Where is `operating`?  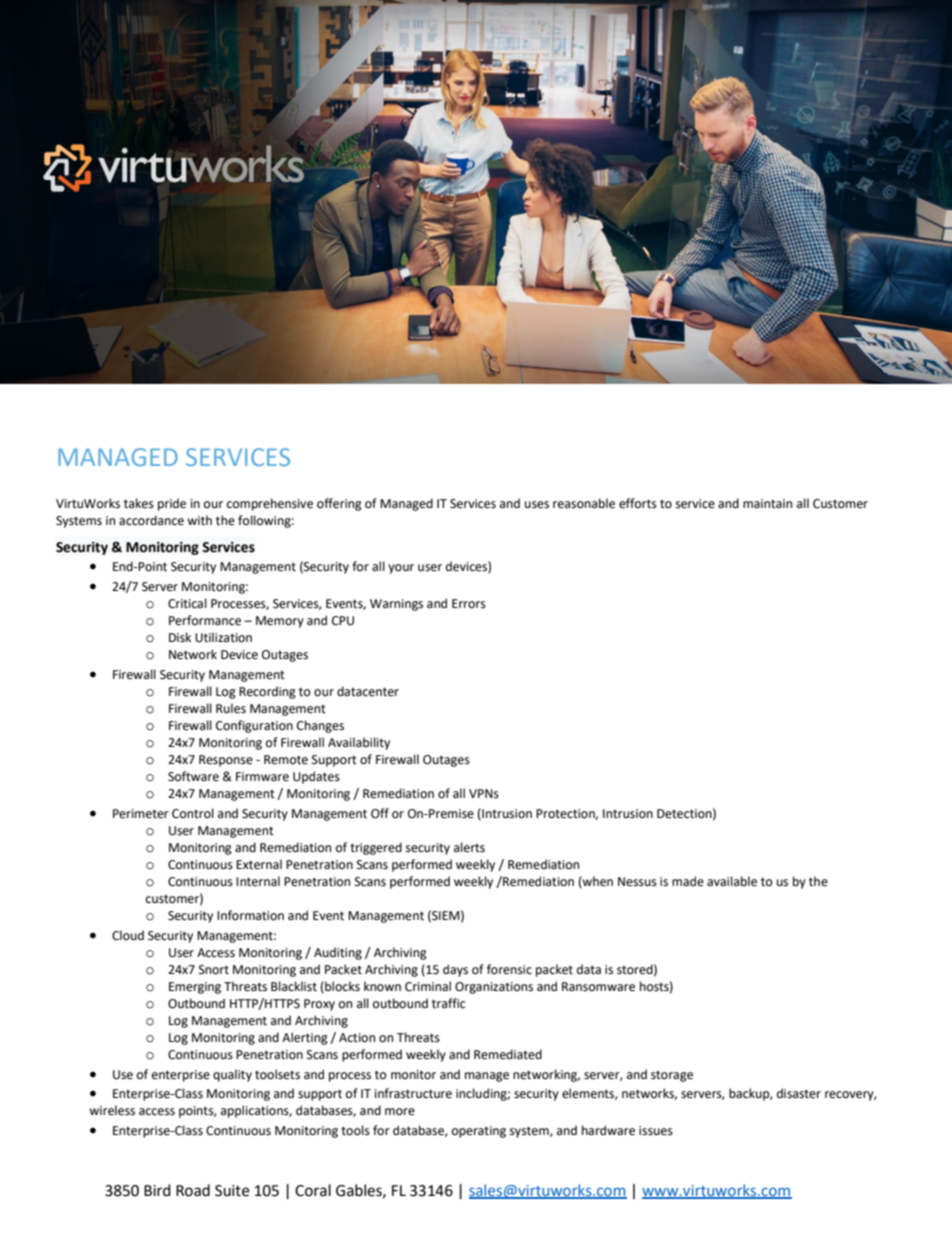
operating is located at coordinates (479, 1132).
